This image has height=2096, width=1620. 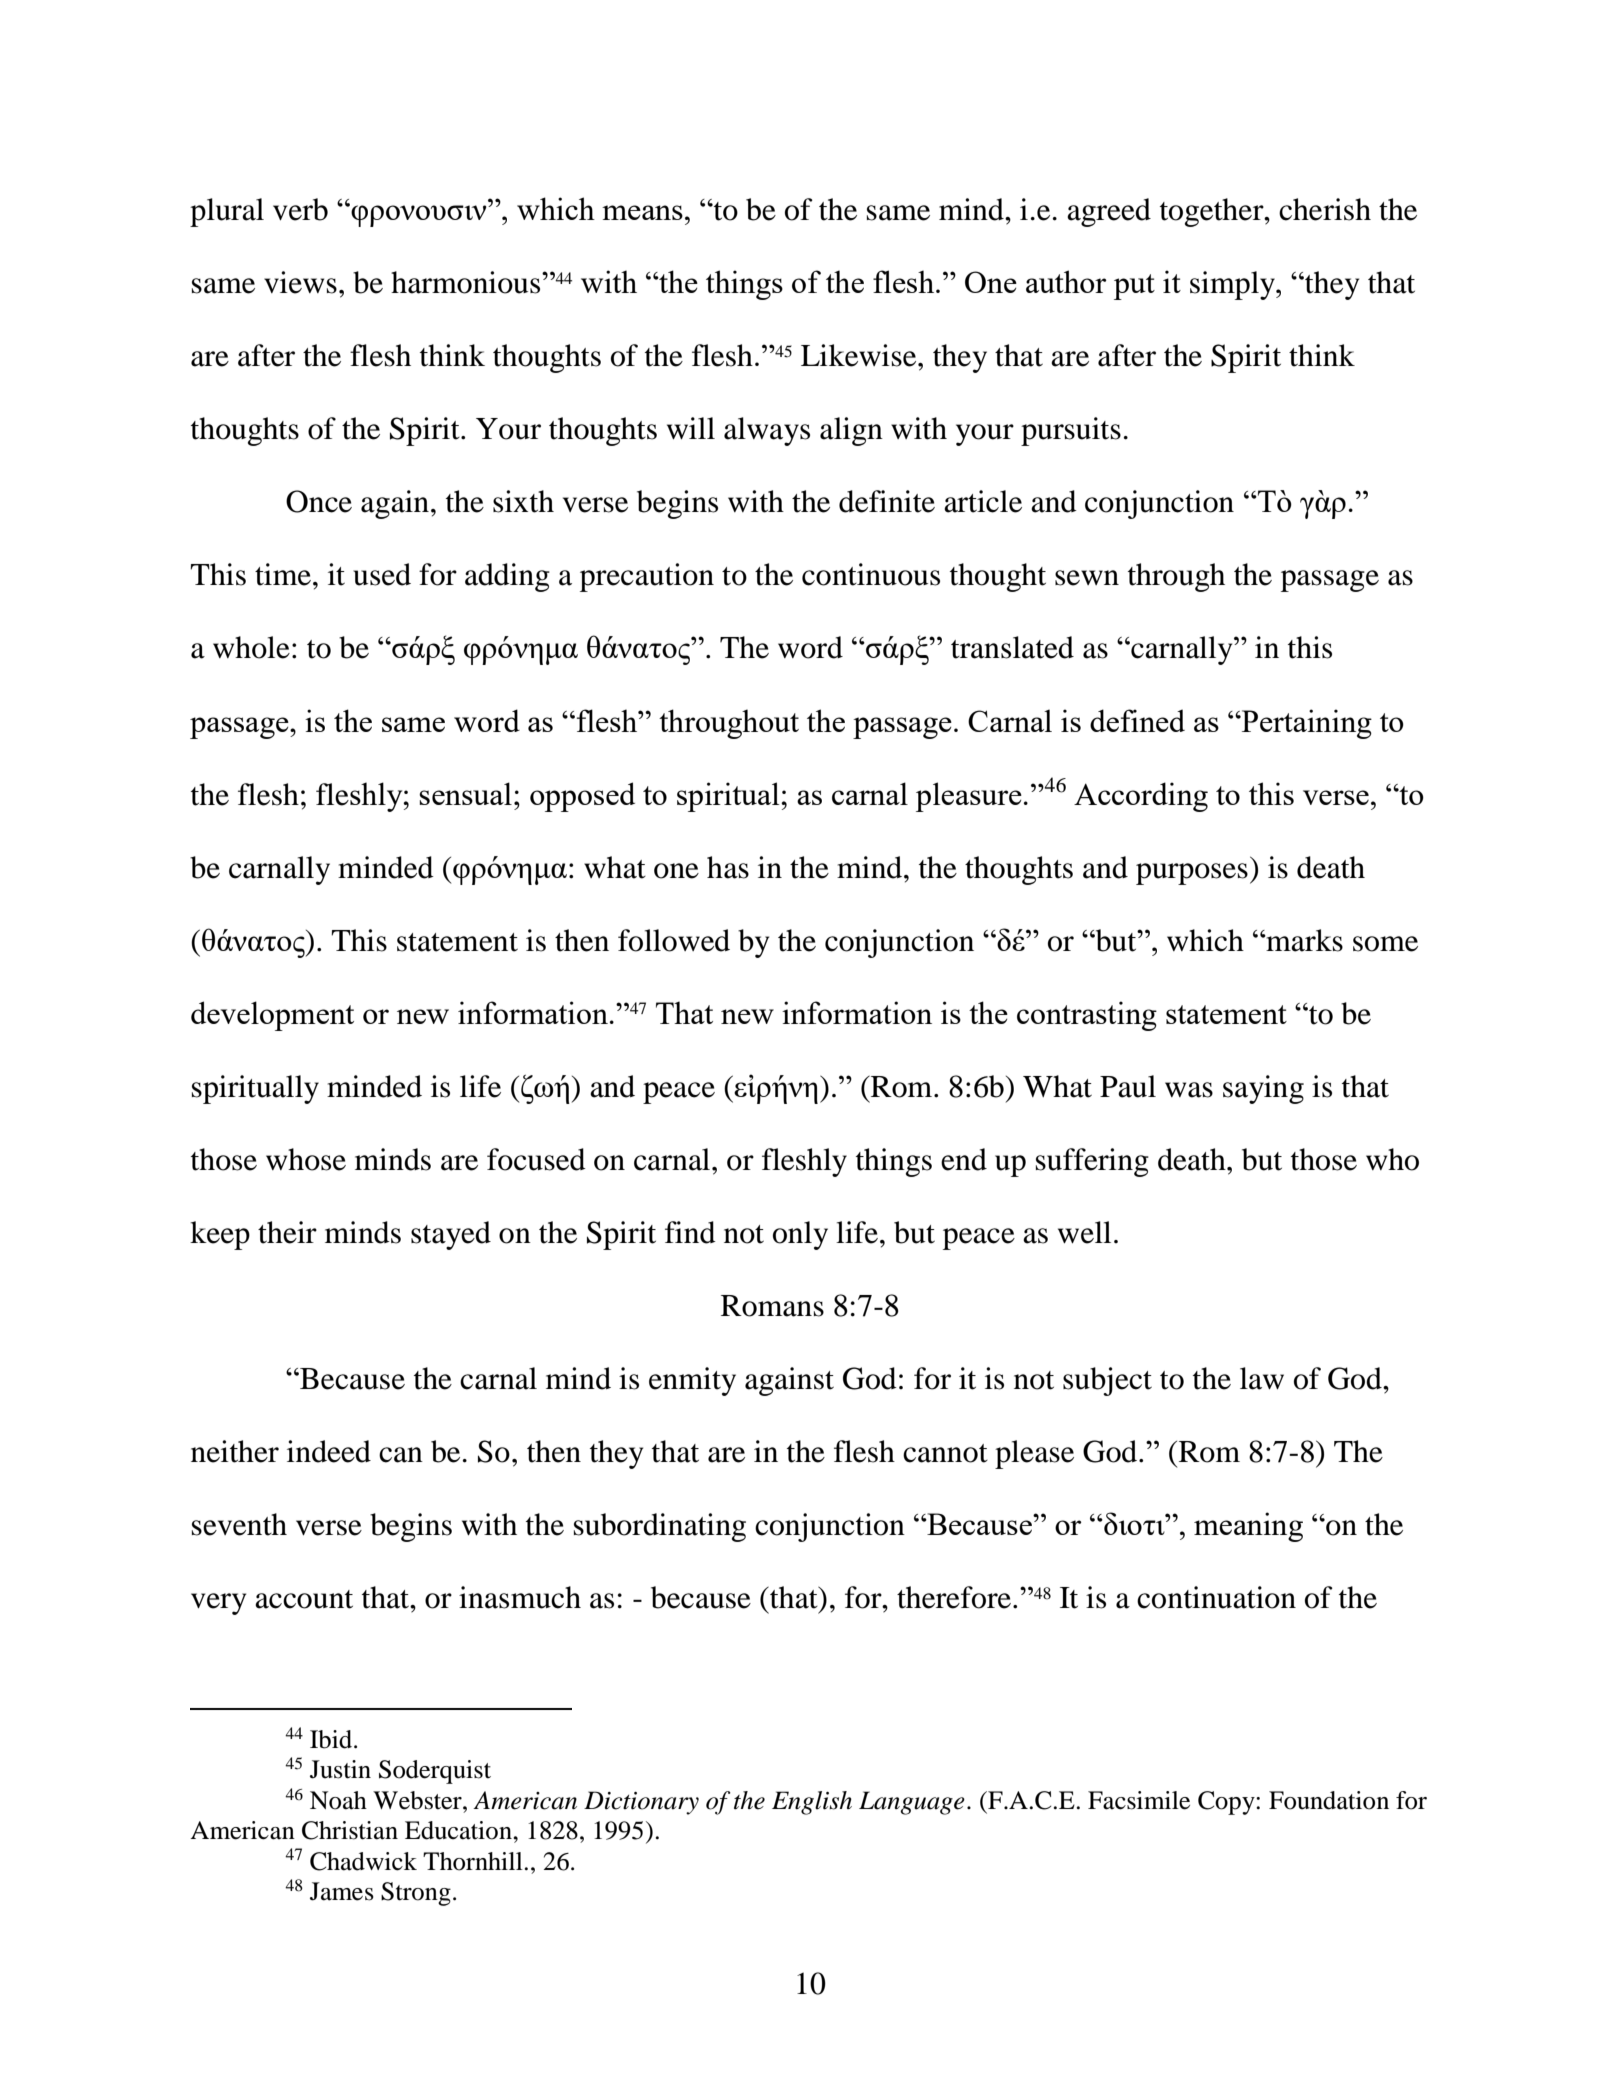 I want to click on followed, so click(x=674, y=940).
